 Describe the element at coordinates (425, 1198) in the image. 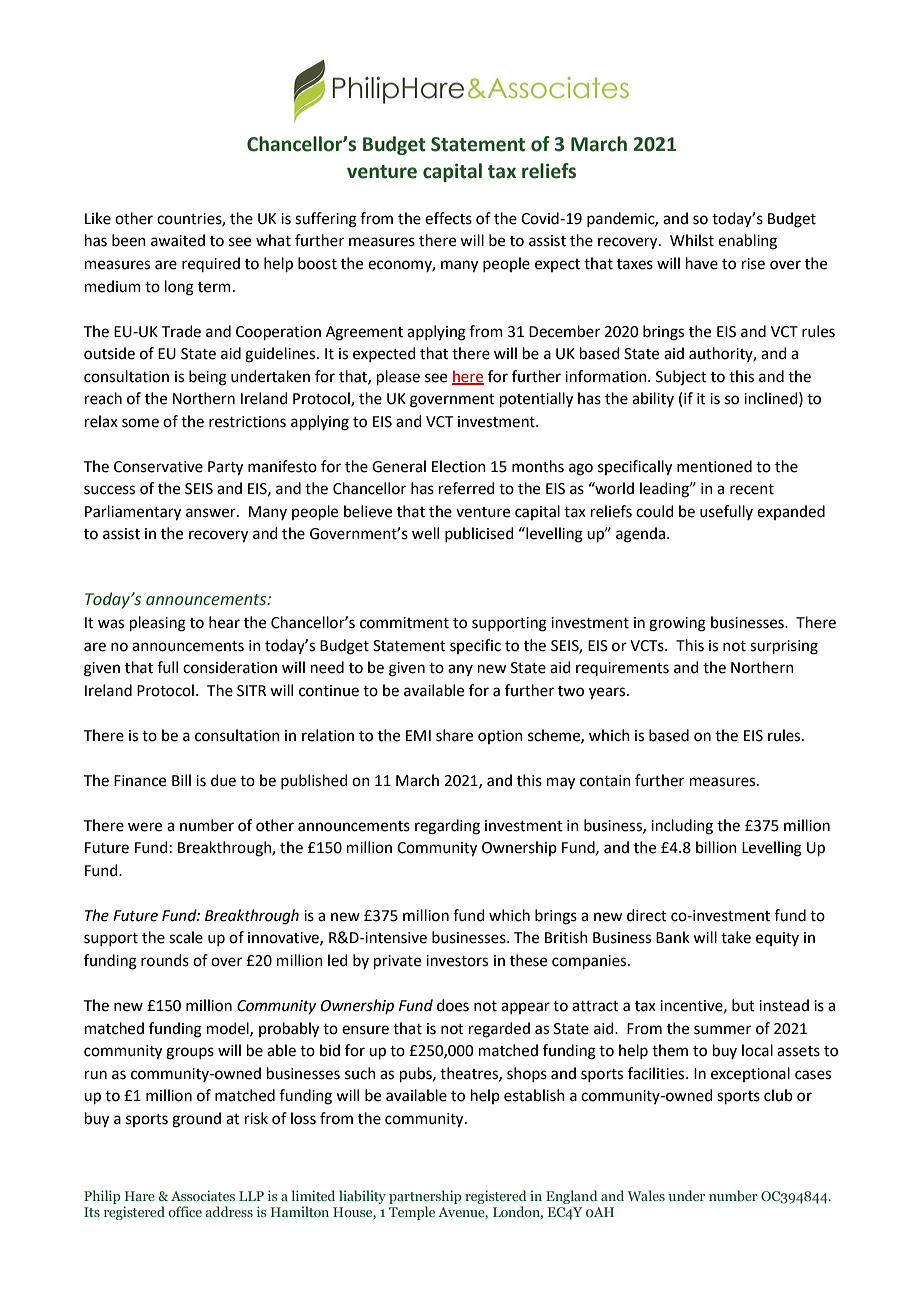

I see `partnership` at that location.
